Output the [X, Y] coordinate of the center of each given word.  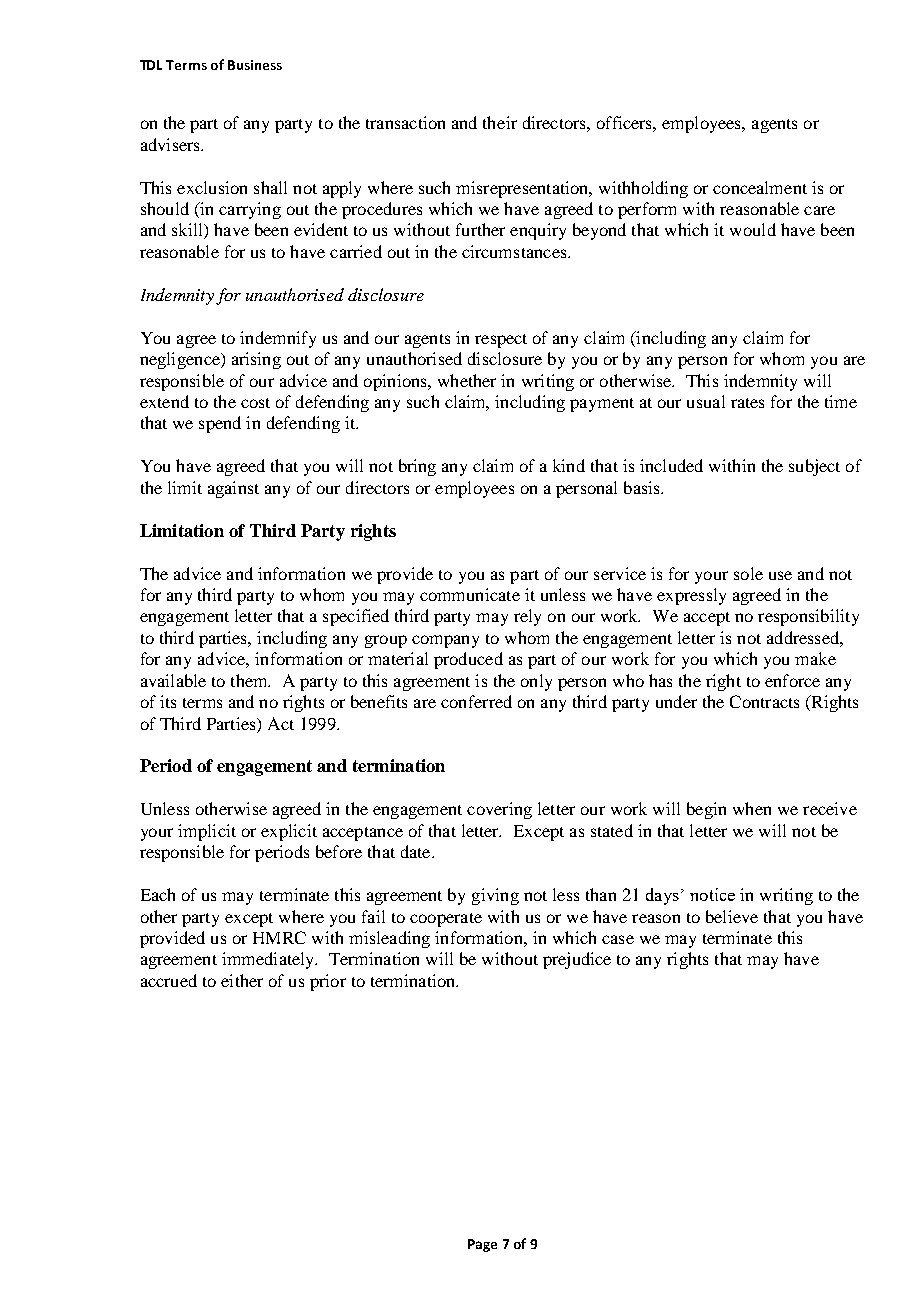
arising [256, 360]
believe [732, 916]
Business [255, 65]
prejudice [577, 960]
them [250, 680]
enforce [792, 680]
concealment [760, 187]
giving [495, 896]
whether [467, 380]
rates [747, 403]
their [500, 122]
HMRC [279, 937]
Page [482, 1245]
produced [468, 660]
